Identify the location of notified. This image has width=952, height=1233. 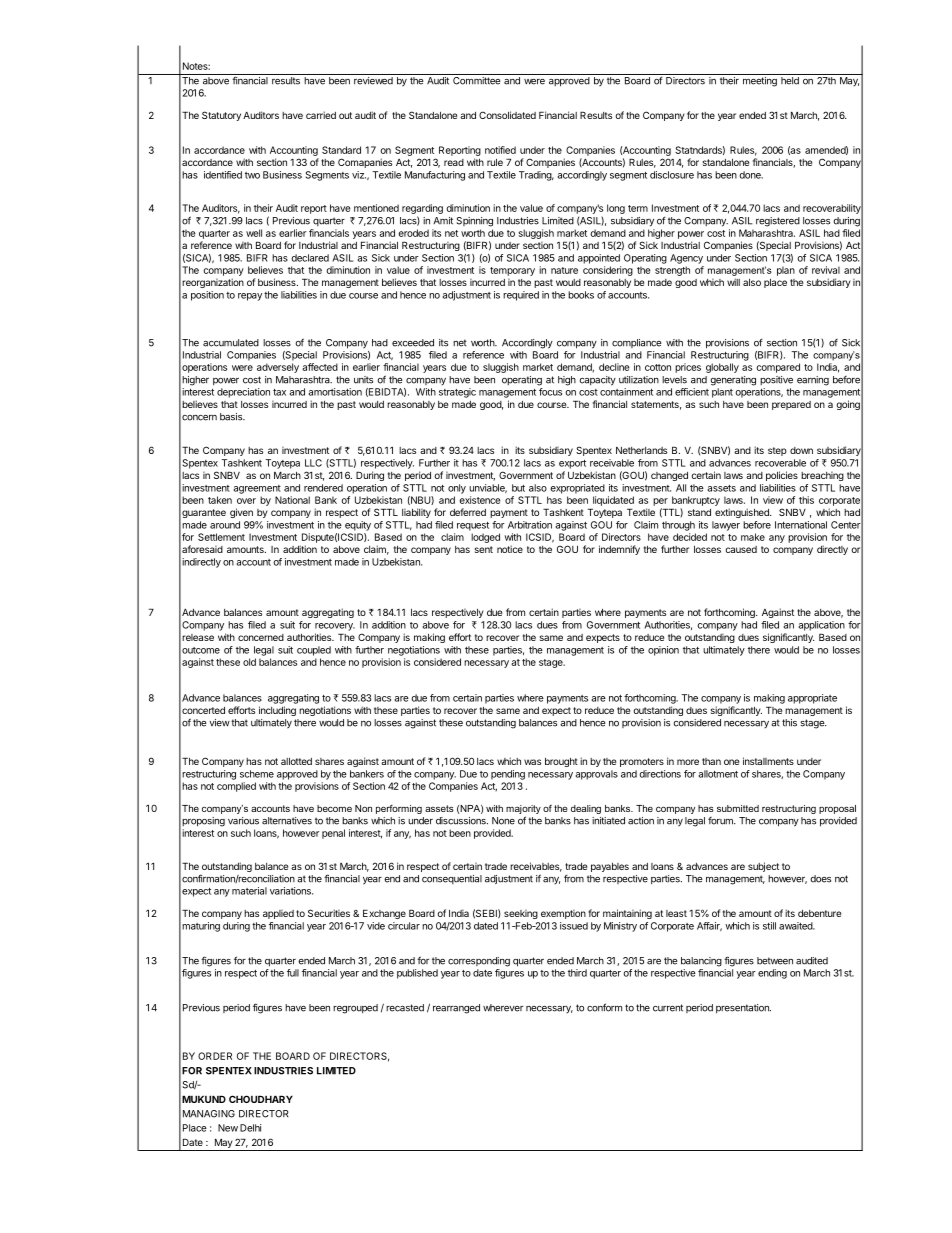
(500, 150).
